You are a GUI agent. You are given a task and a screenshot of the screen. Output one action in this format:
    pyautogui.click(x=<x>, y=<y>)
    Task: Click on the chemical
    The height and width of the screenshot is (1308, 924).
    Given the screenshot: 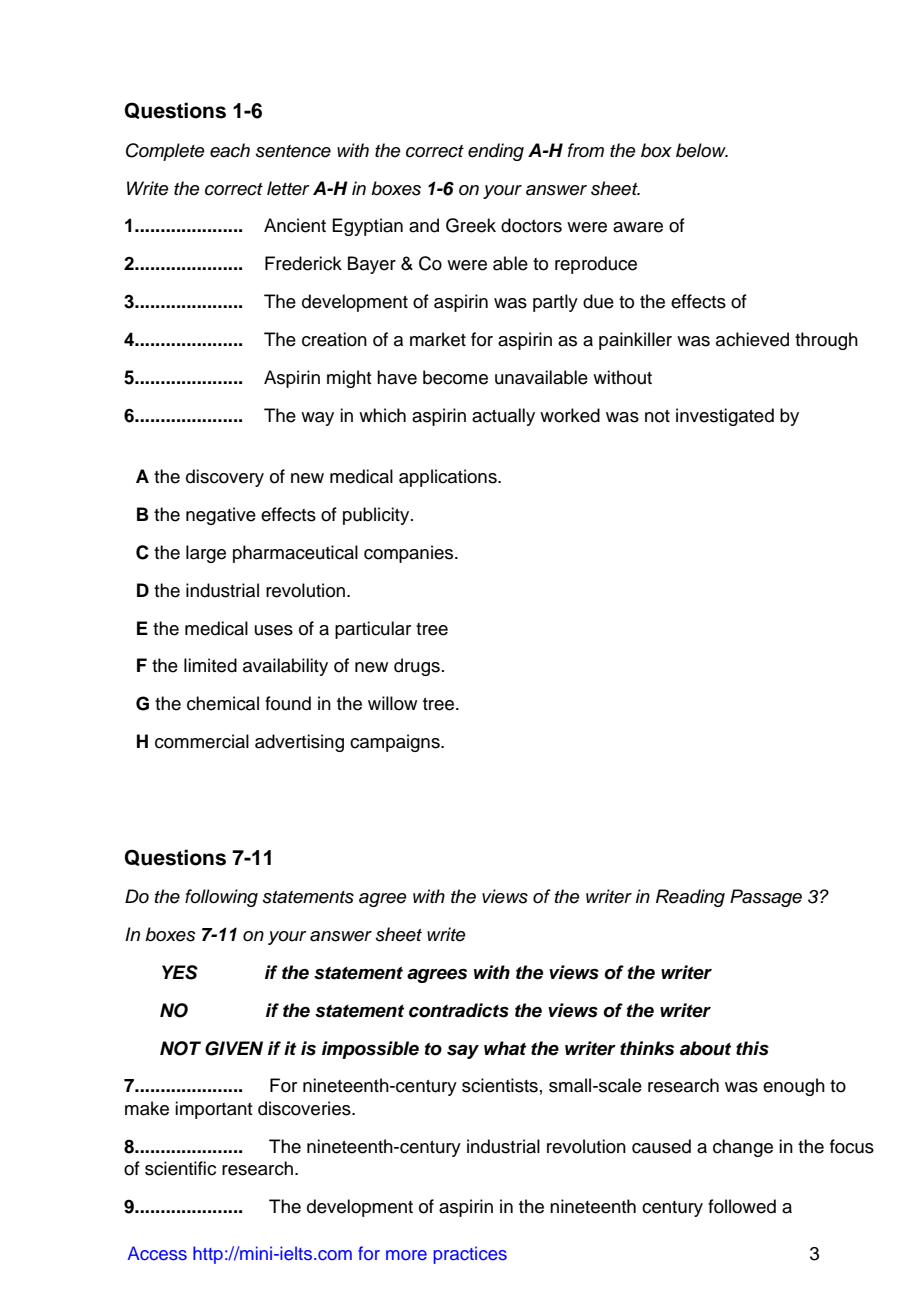 What is the action you would take?
    pyautogui.click(x=223, y=703)
